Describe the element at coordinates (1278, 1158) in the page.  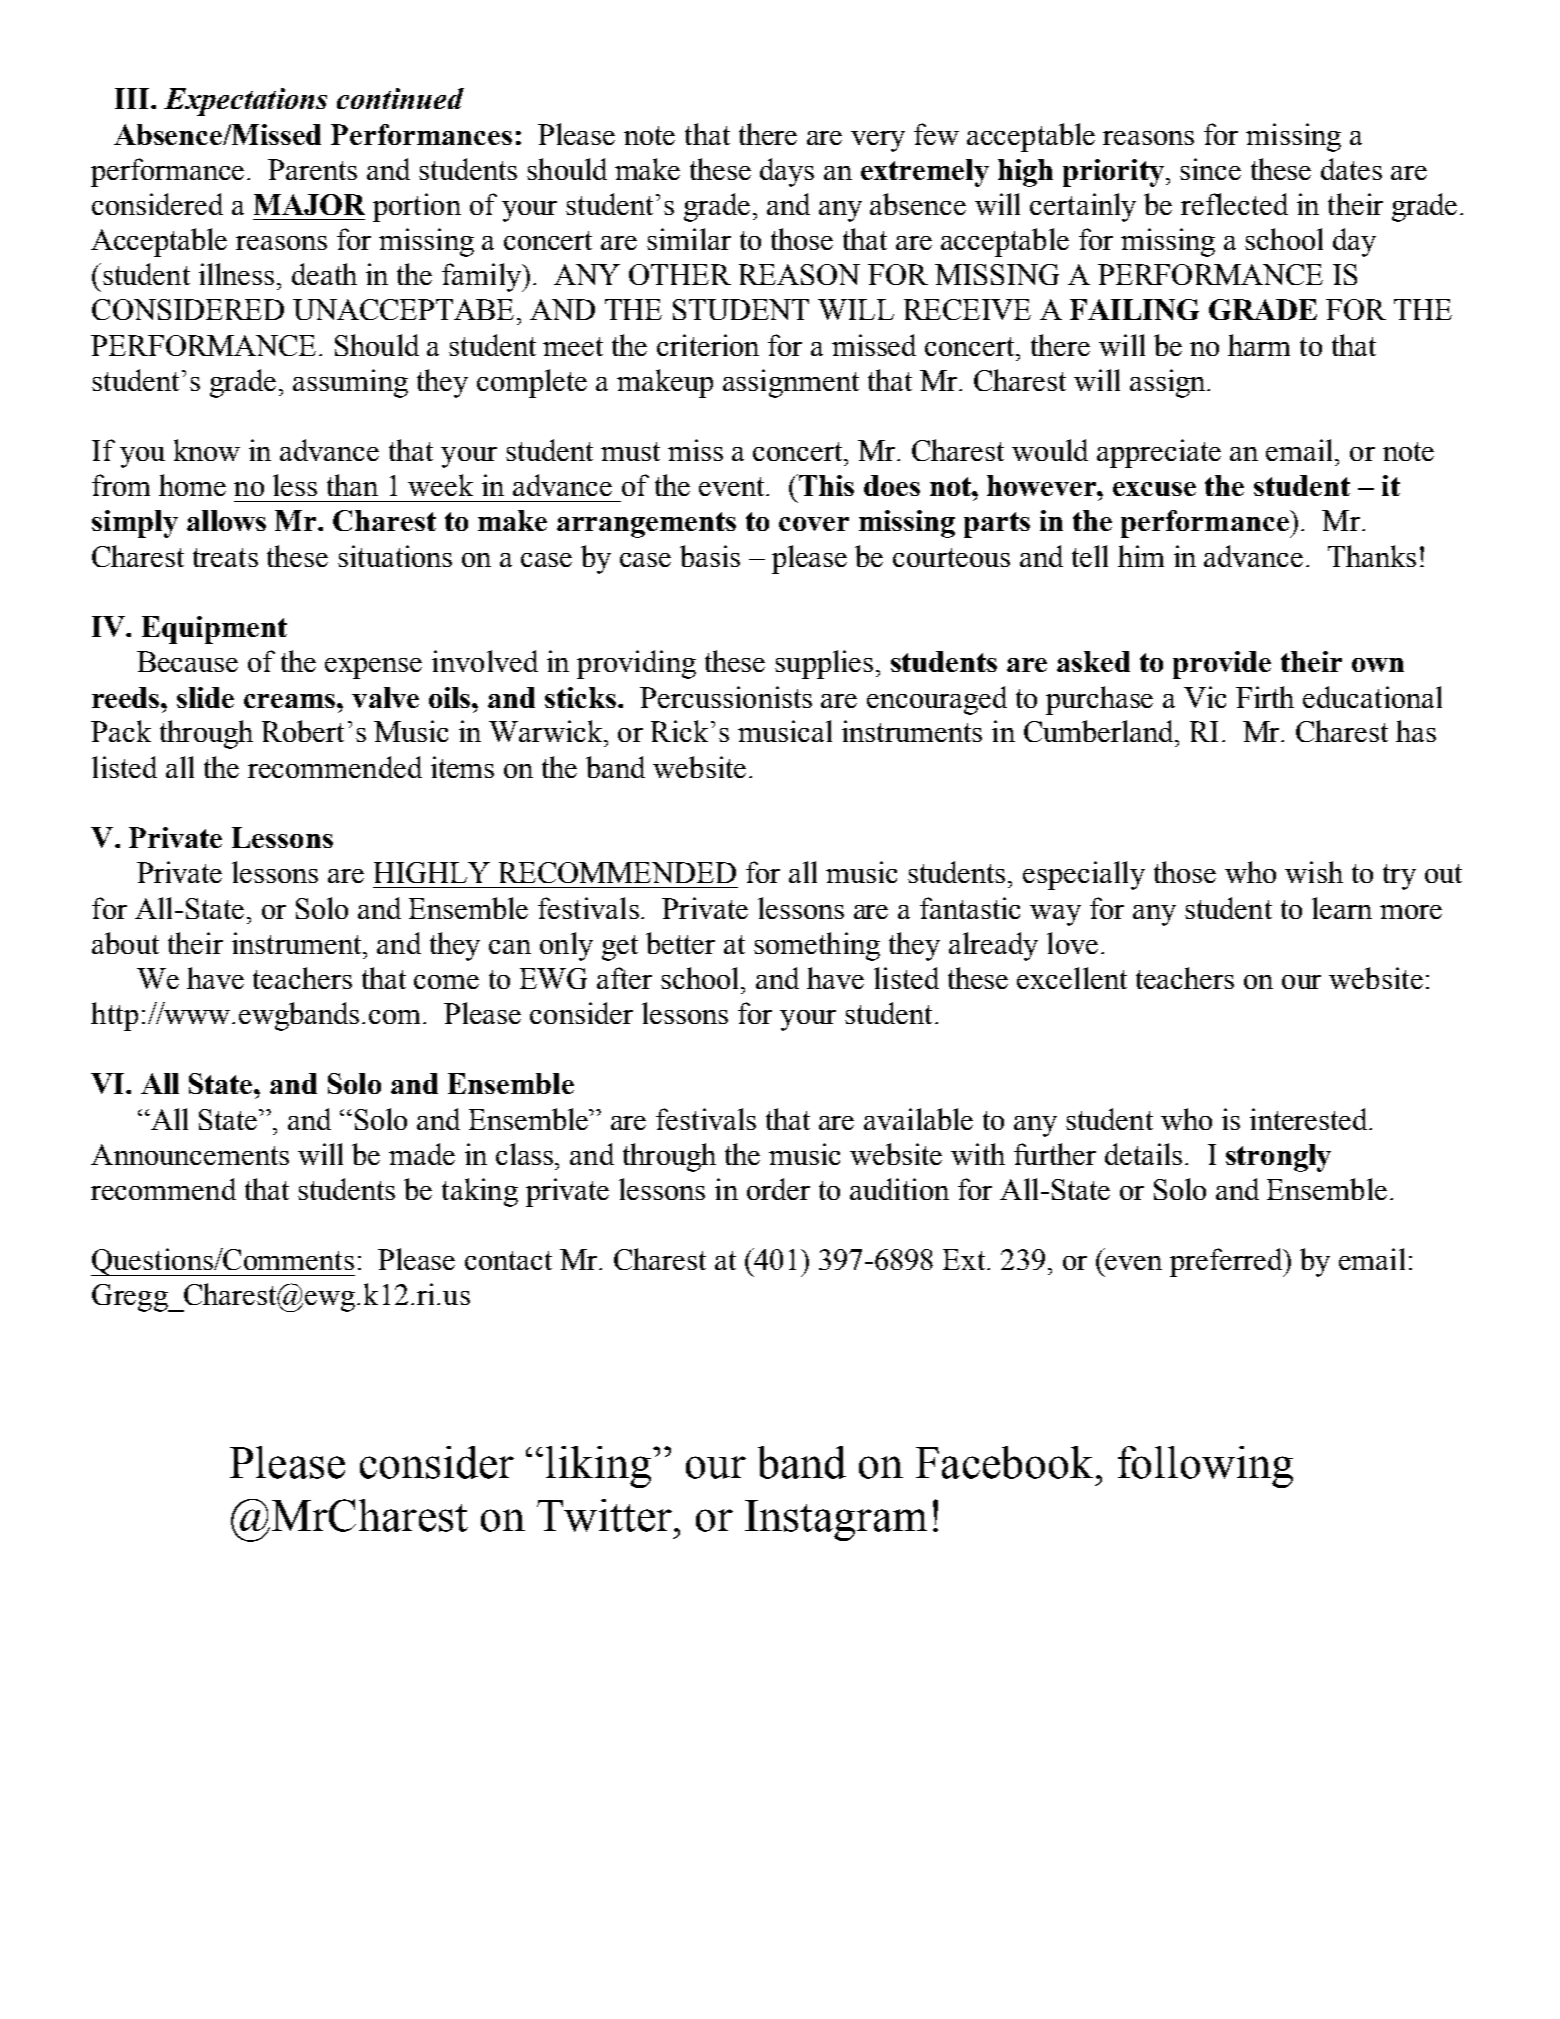
I see `strongly` at that location.
